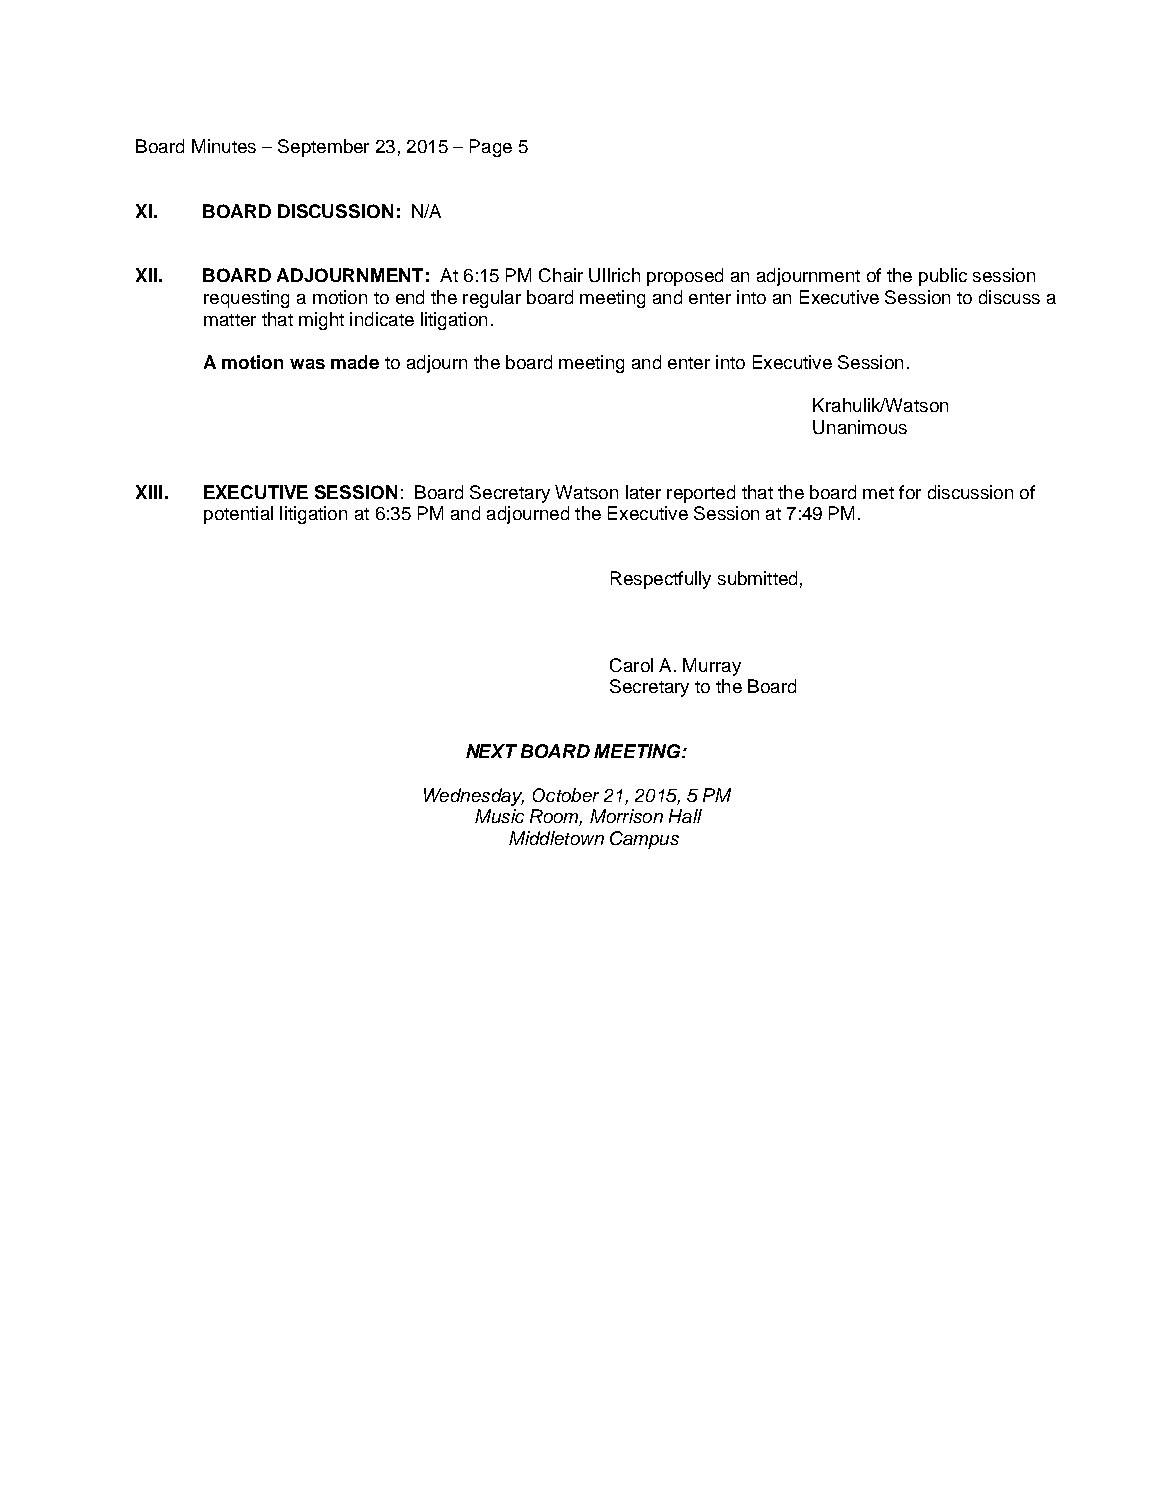  What do you see at coordinates (238, 515) in the screenshot?
I see `potential` at bounding box center [238, 515].
